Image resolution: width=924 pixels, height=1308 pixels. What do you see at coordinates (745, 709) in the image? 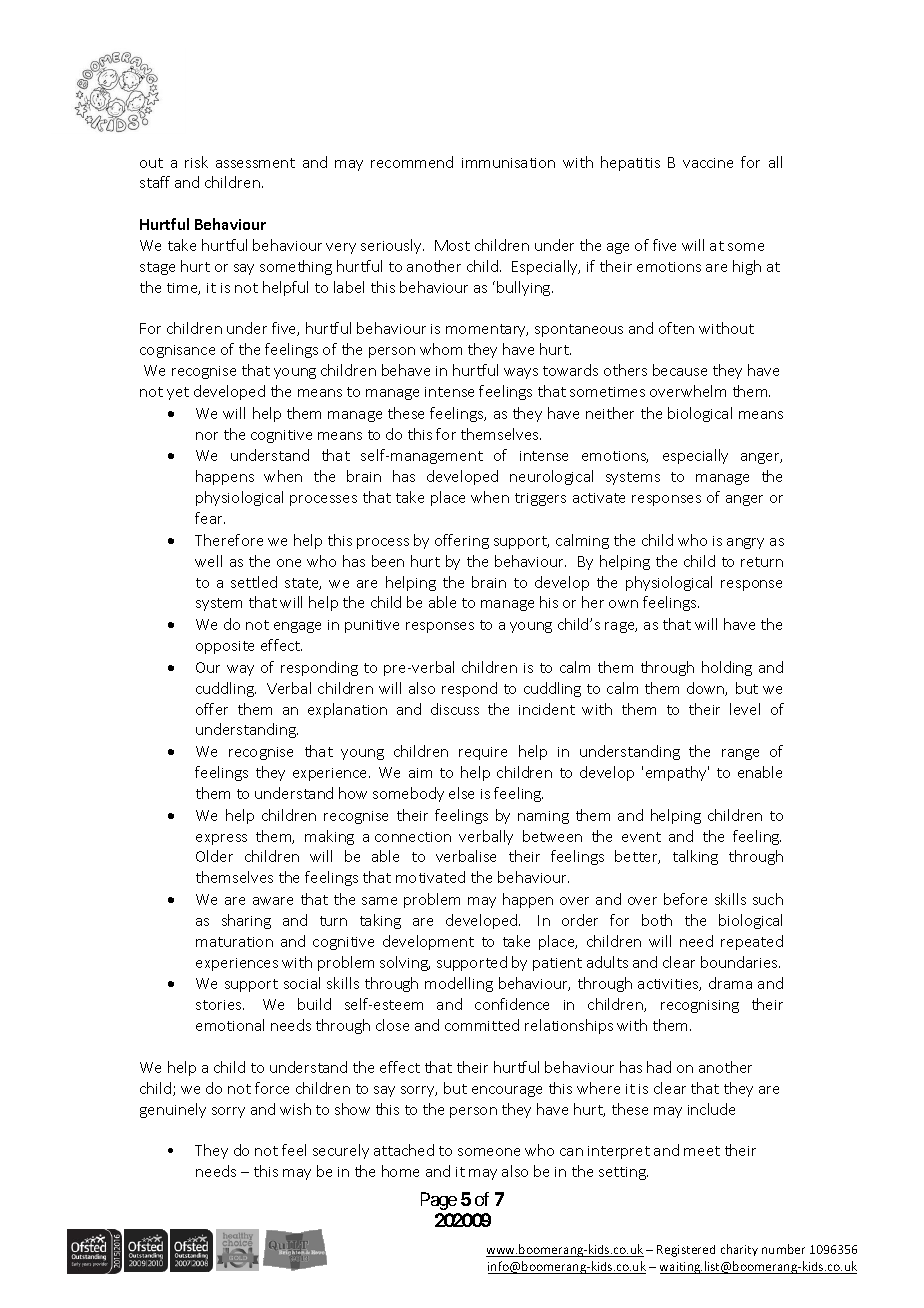
I see `level` at bounding box center [745, 709].
